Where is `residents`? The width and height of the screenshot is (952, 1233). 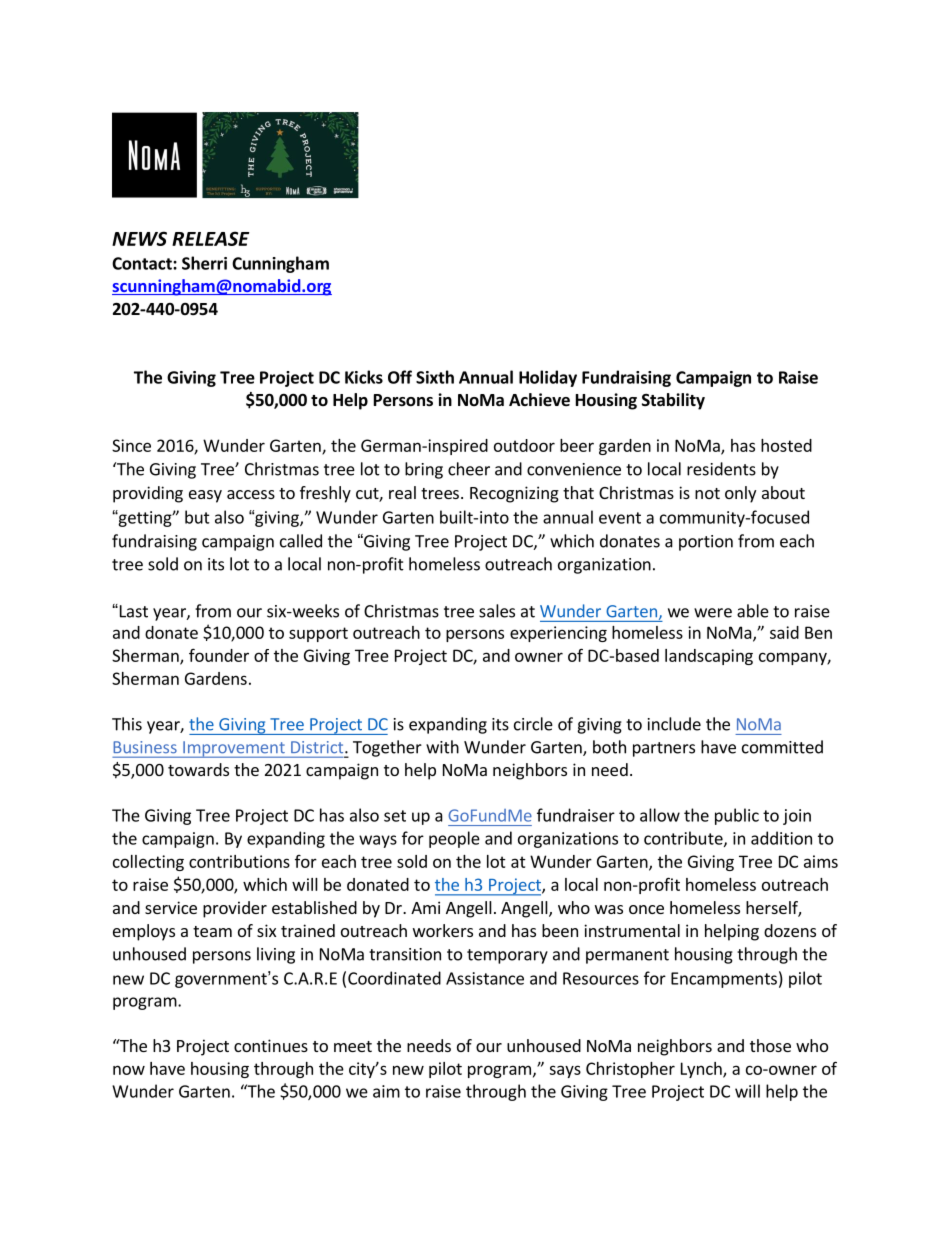 residents is located at coordinates (721, 469).
